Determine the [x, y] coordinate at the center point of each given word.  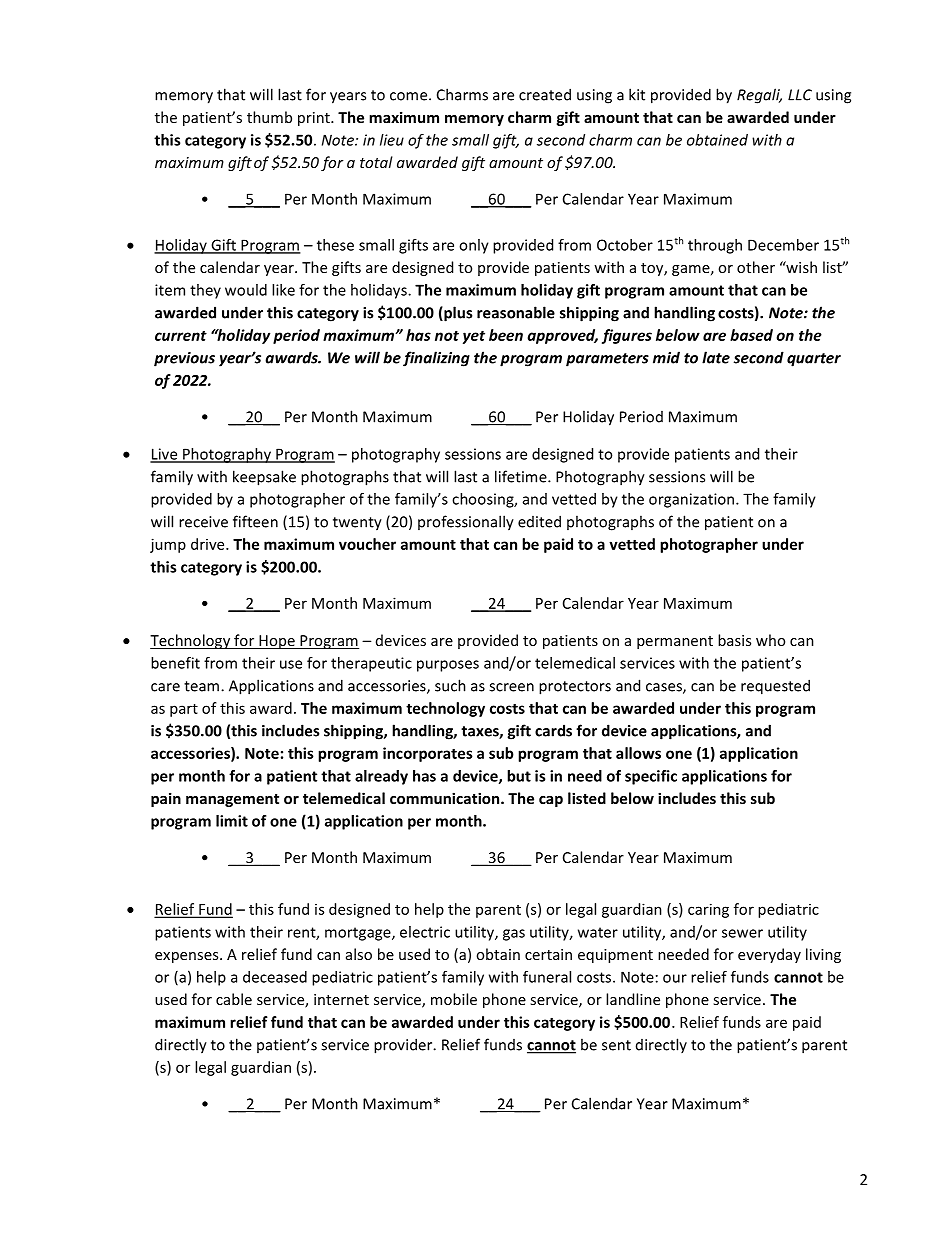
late [716, 357]
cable [234, 999]
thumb [269, 117]
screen [511, 687]
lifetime [522, 476]
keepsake [264, 478]
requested [775, 687]
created [545, 94]
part [184, 710]
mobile [454, 999]
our [675, 978]
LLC [800, 95]
